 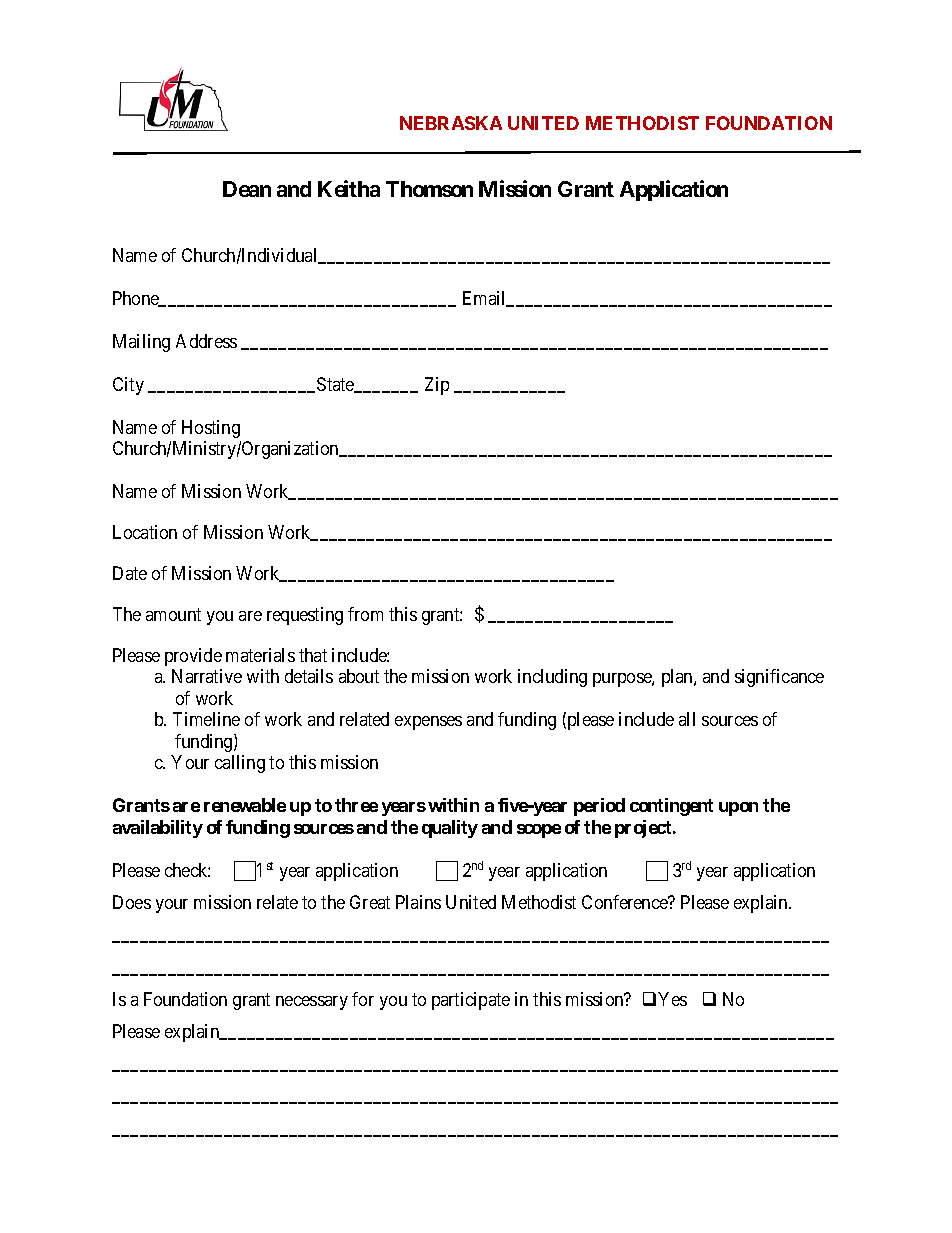 I want to click on significance, so click(x=779, y=678).
